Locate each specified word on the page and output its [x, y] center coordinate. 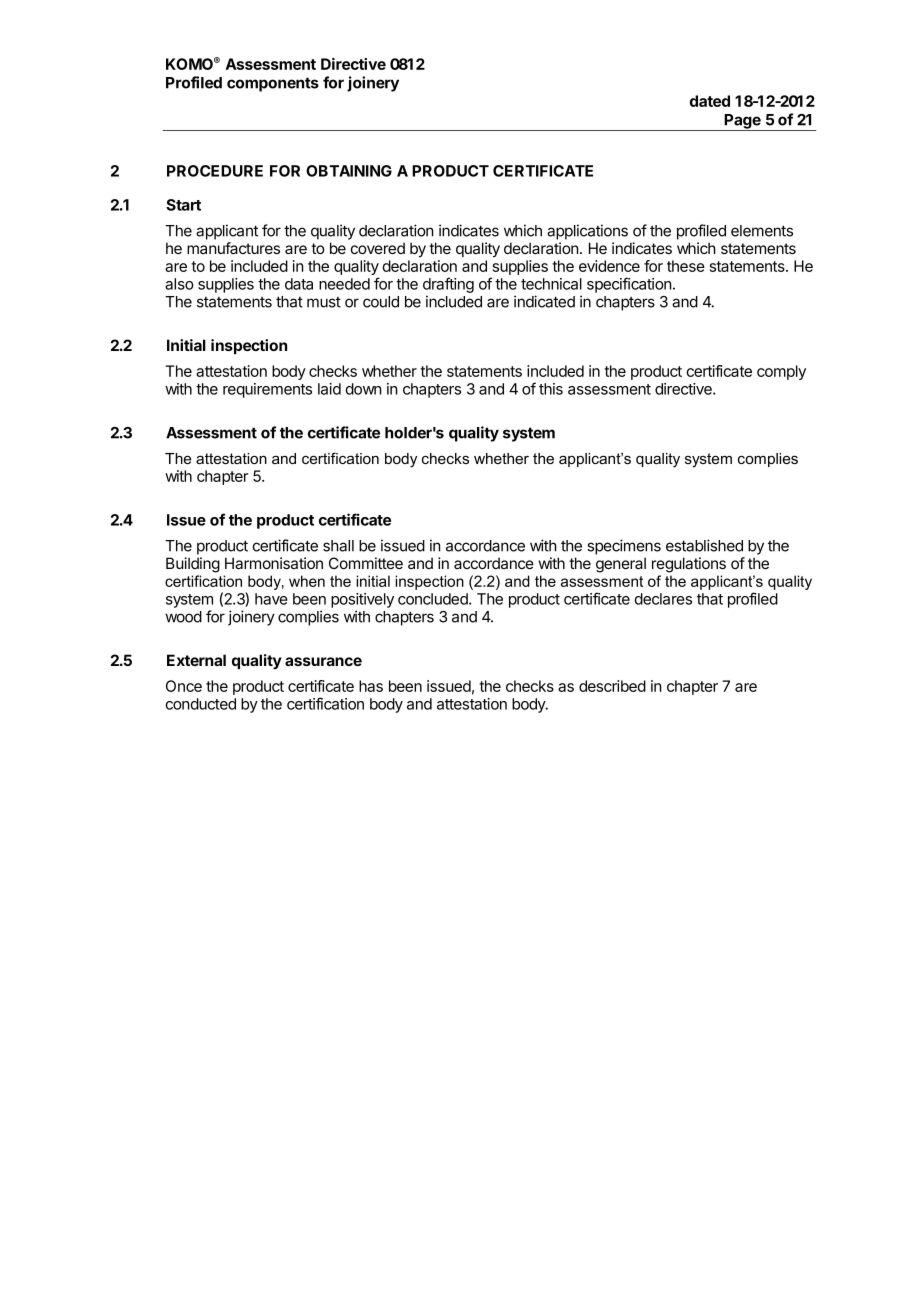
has [371, 686]
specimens [624, 547]
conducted [200, 704]
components [273, 84]
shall [338, 546]
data [299, 284]
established [704, 545]
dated [710, 101]
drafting [448, 285]
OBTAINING [349, 171]
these [686, 266]
